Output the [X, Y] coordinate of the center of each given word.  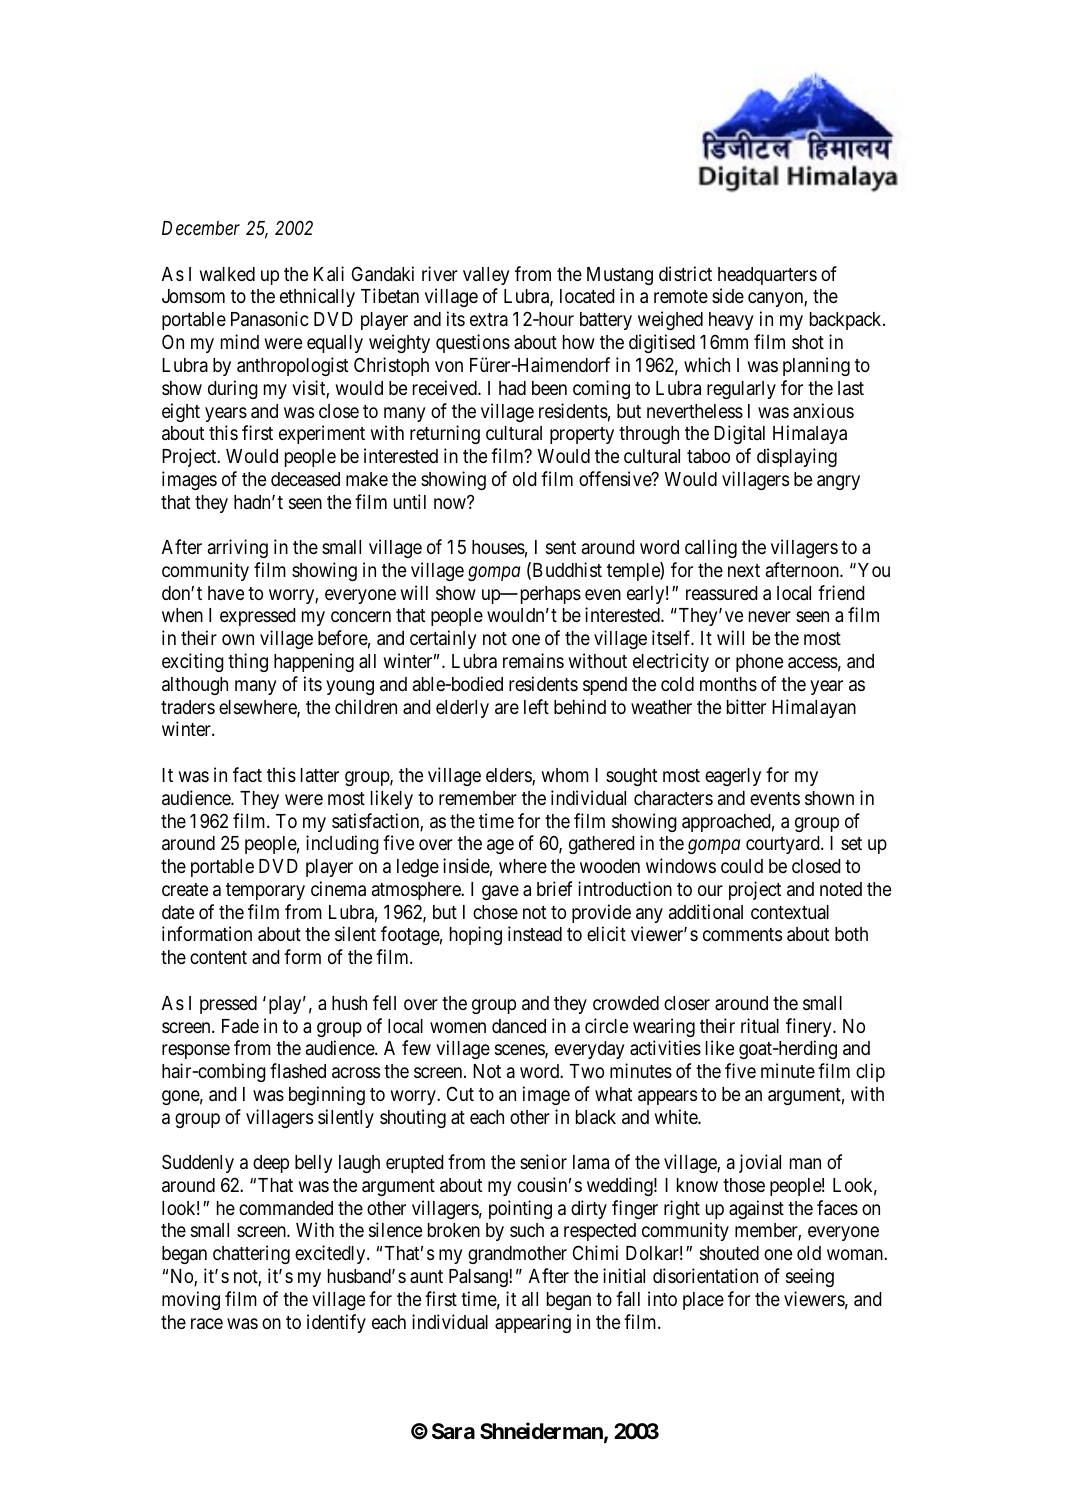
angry [838, 482]
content [218, 957]
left [536, 706]
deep [271, 1164]
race [207, 1323]
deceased [305, 479]
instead [535, 933]
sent [561, 547]
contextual [790, 912]
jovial [760, 1163]
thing [248, 662]
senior [543, 1161]
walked [227, 274]
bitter [746, 706]
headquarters [767, 276]
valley [486, 276]
